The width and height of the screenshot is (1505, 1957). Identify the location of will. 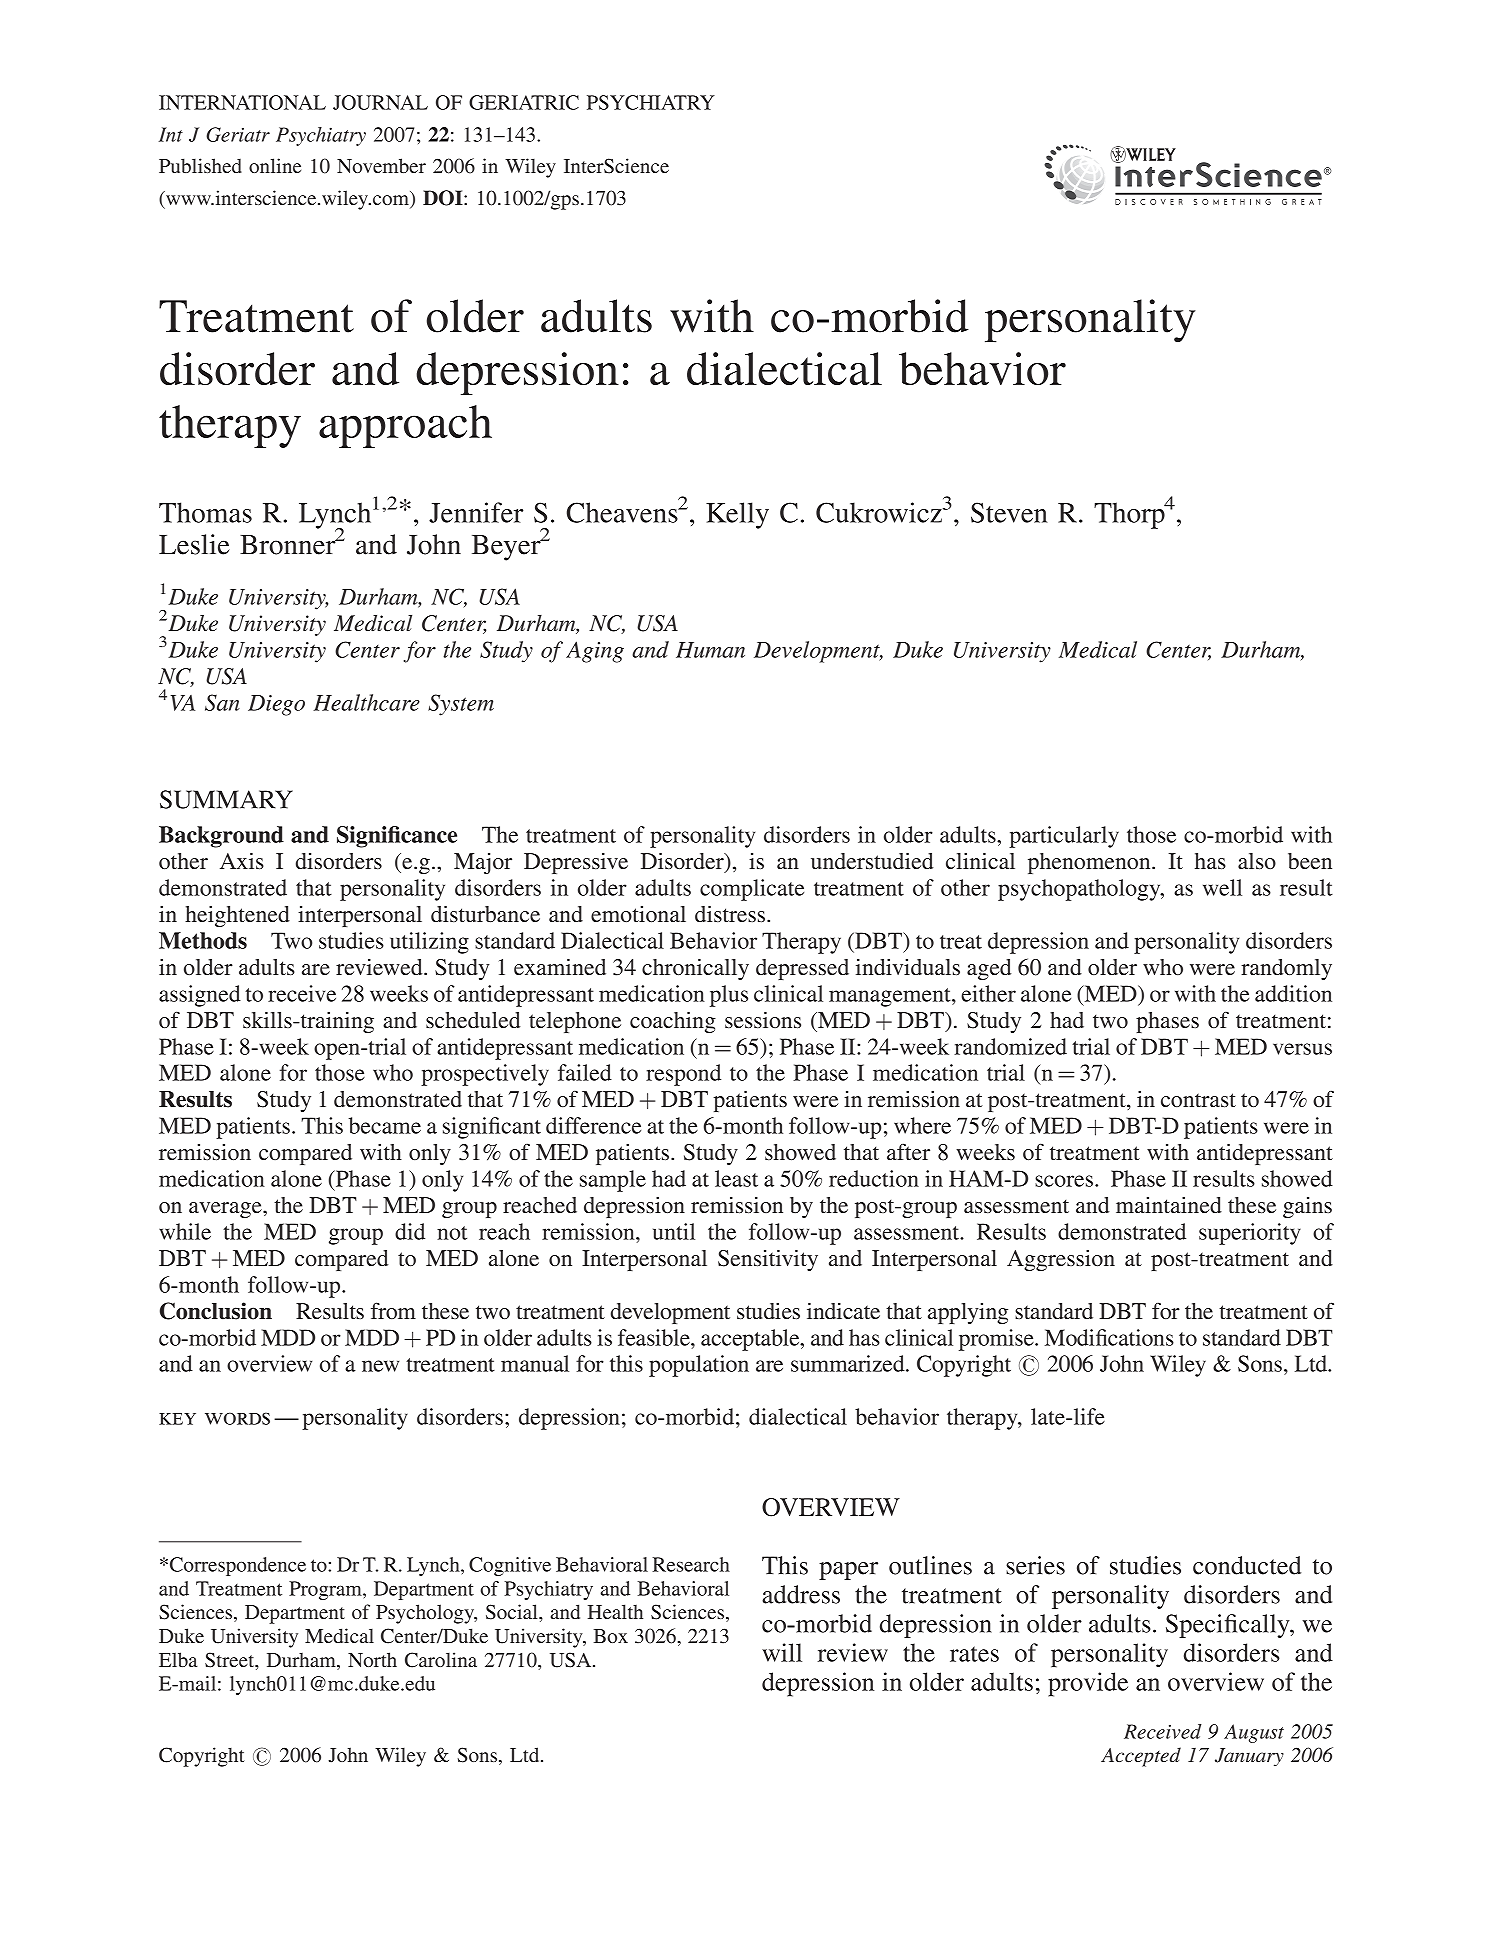
(782, 1652).
